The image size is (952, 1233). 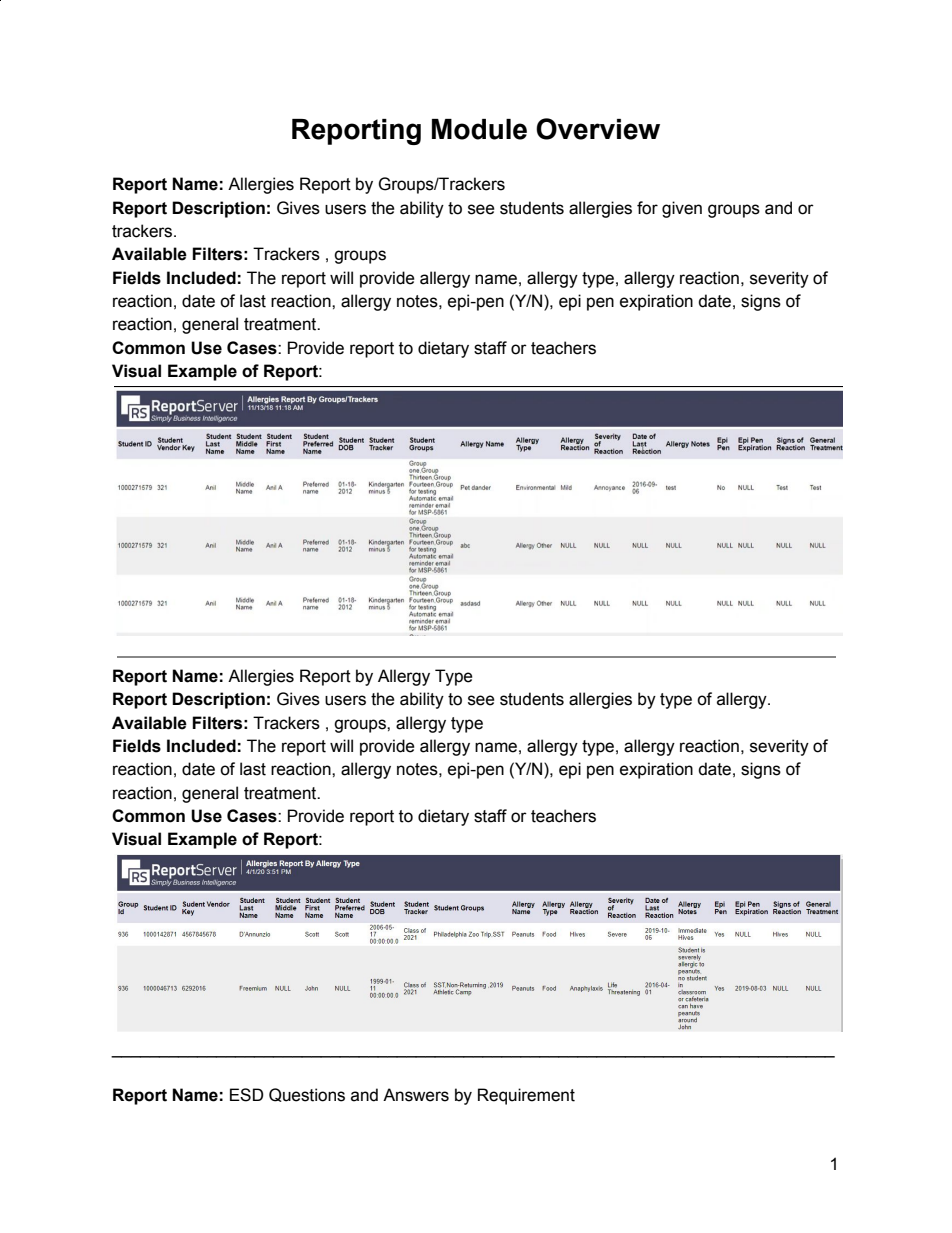 I want to click on Module, so click(x=479, y=129).
